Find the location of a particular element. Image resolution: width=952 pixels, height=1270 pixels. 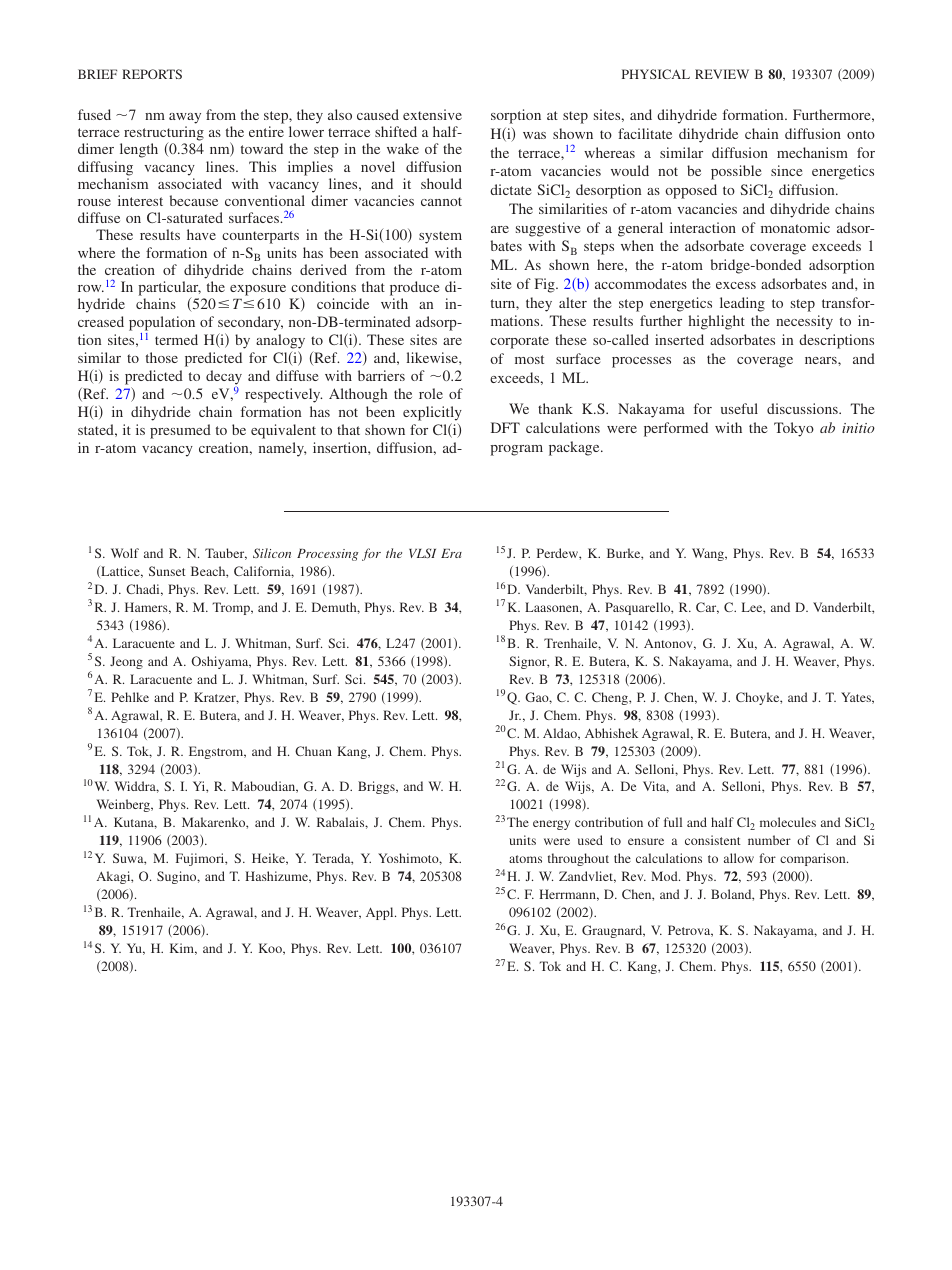

most is located at coordinates (529, 359).
